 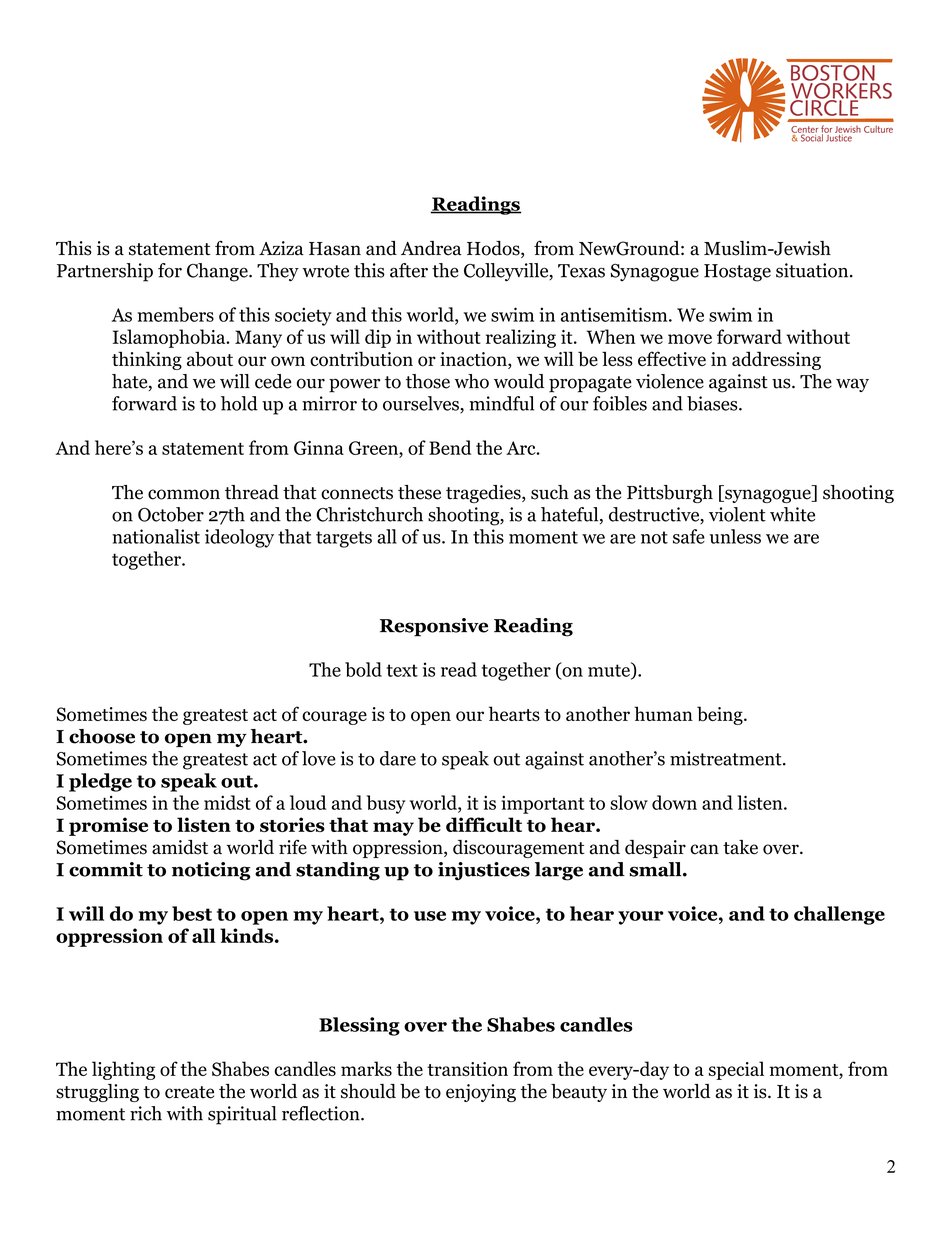 I want to click on Change, so click(x=218, y=272).
